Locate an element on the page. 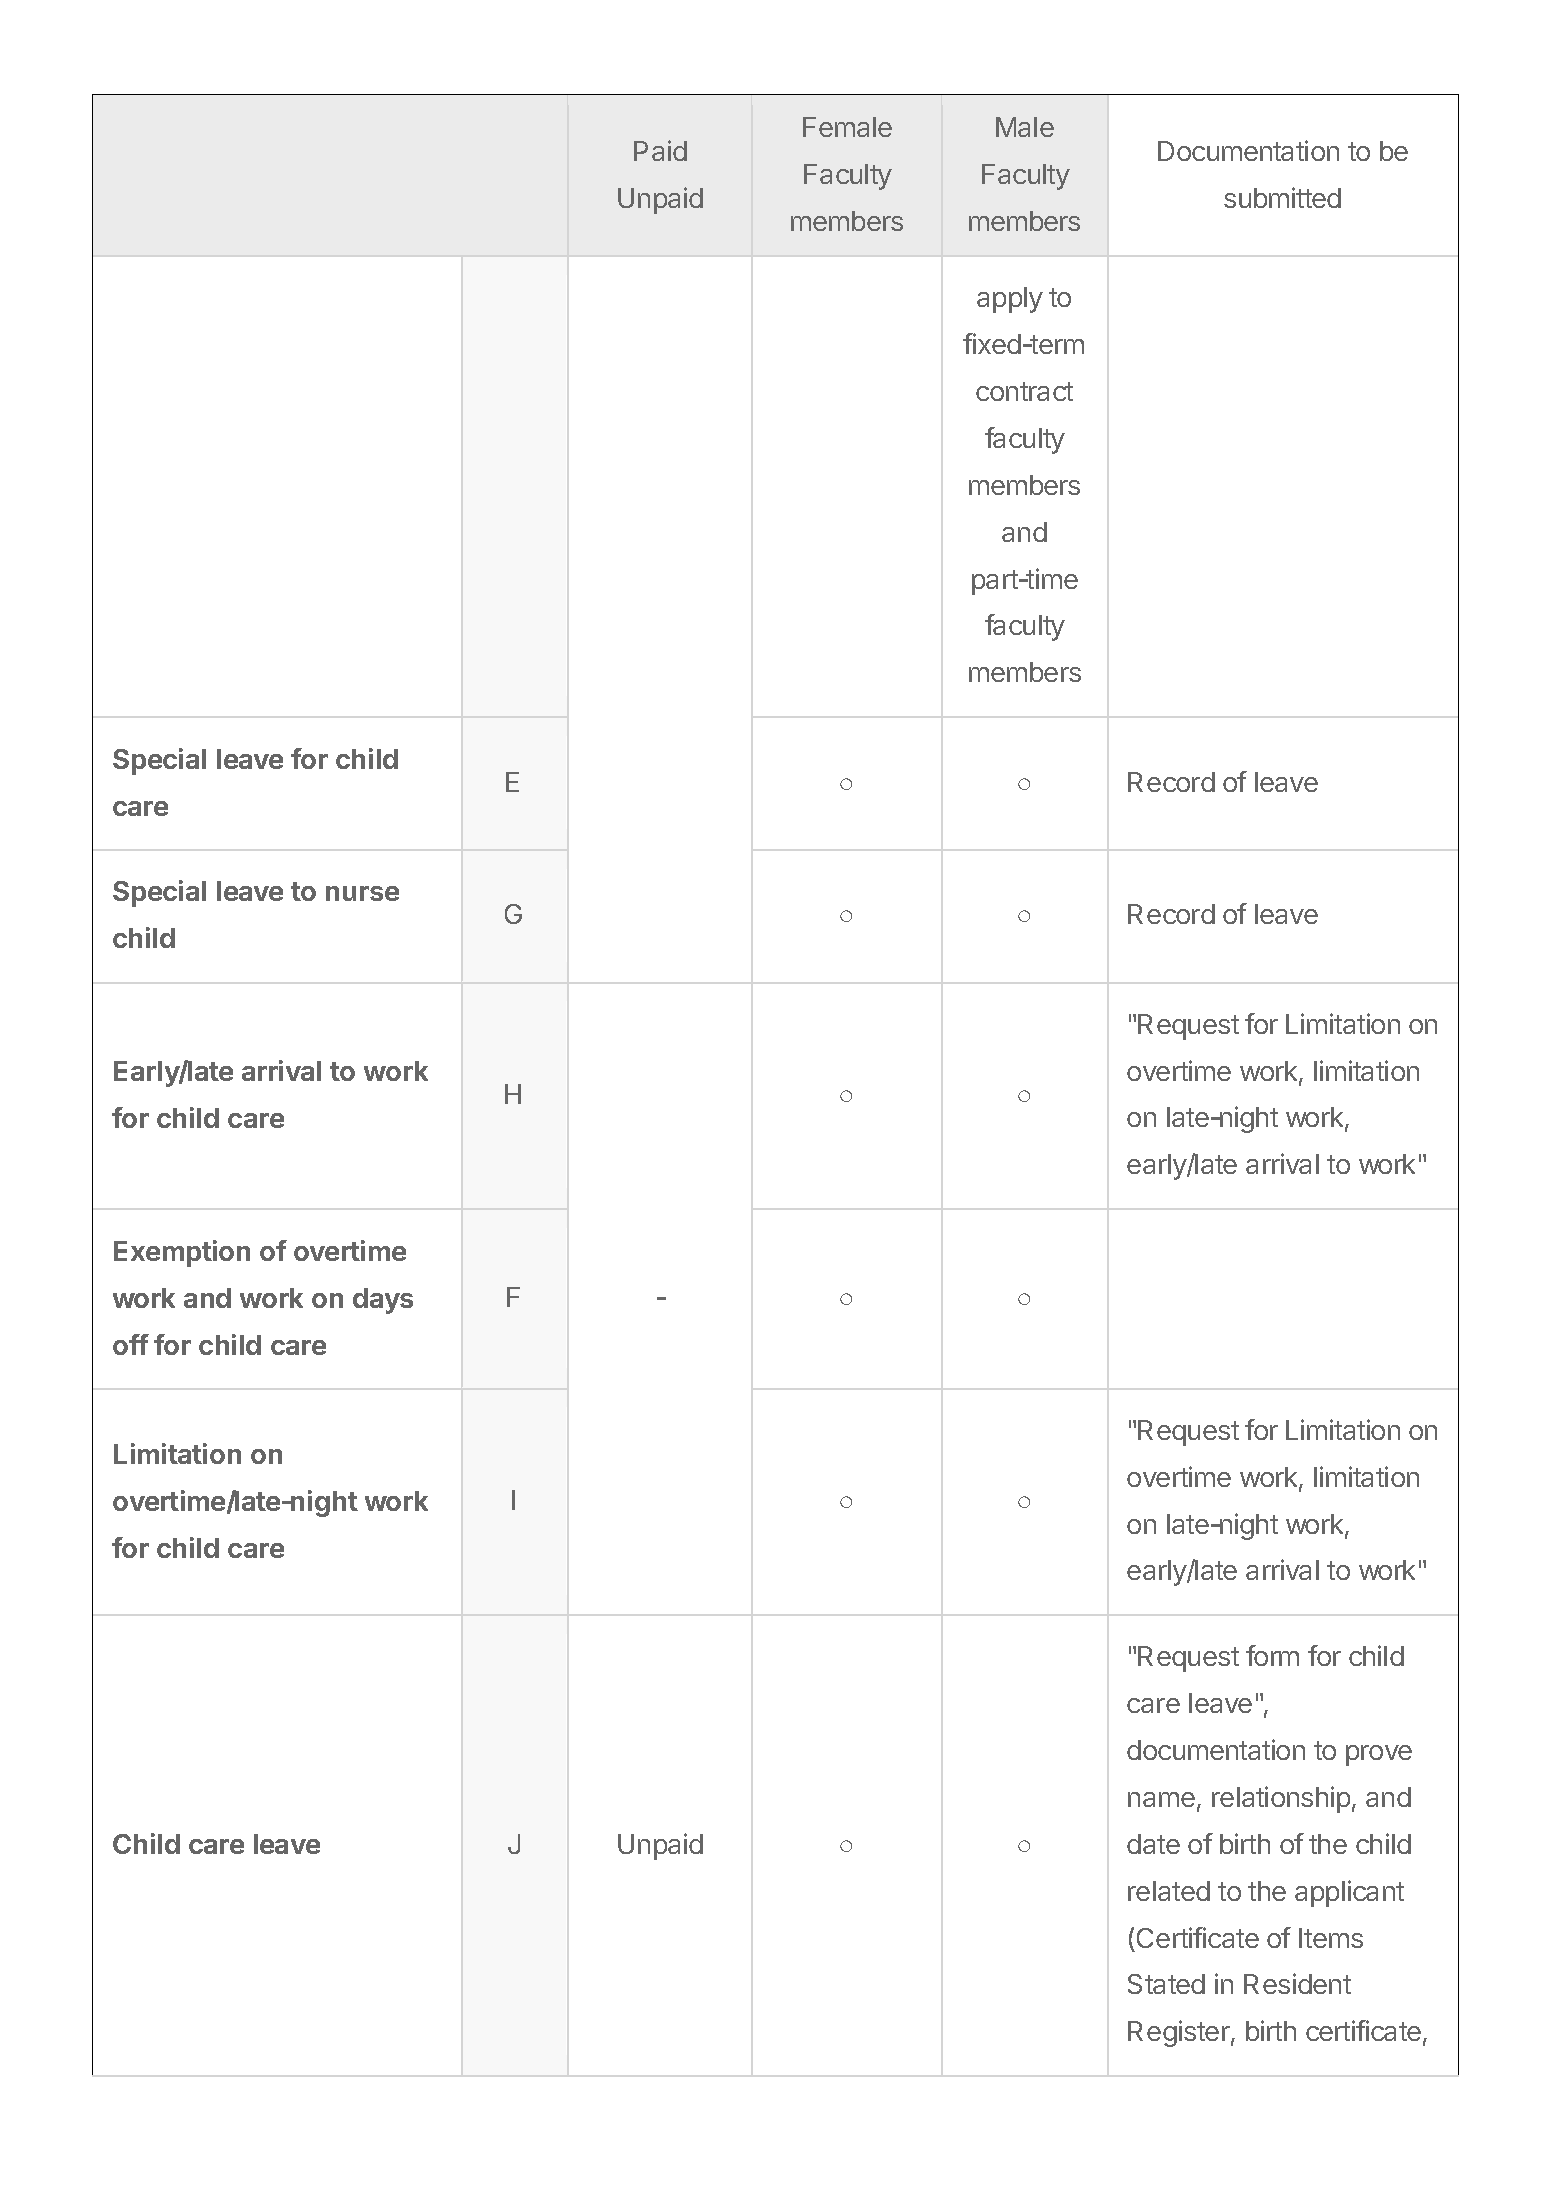 This page has width=1550, height=2192. apply is located at coordinates (1010, 300).
